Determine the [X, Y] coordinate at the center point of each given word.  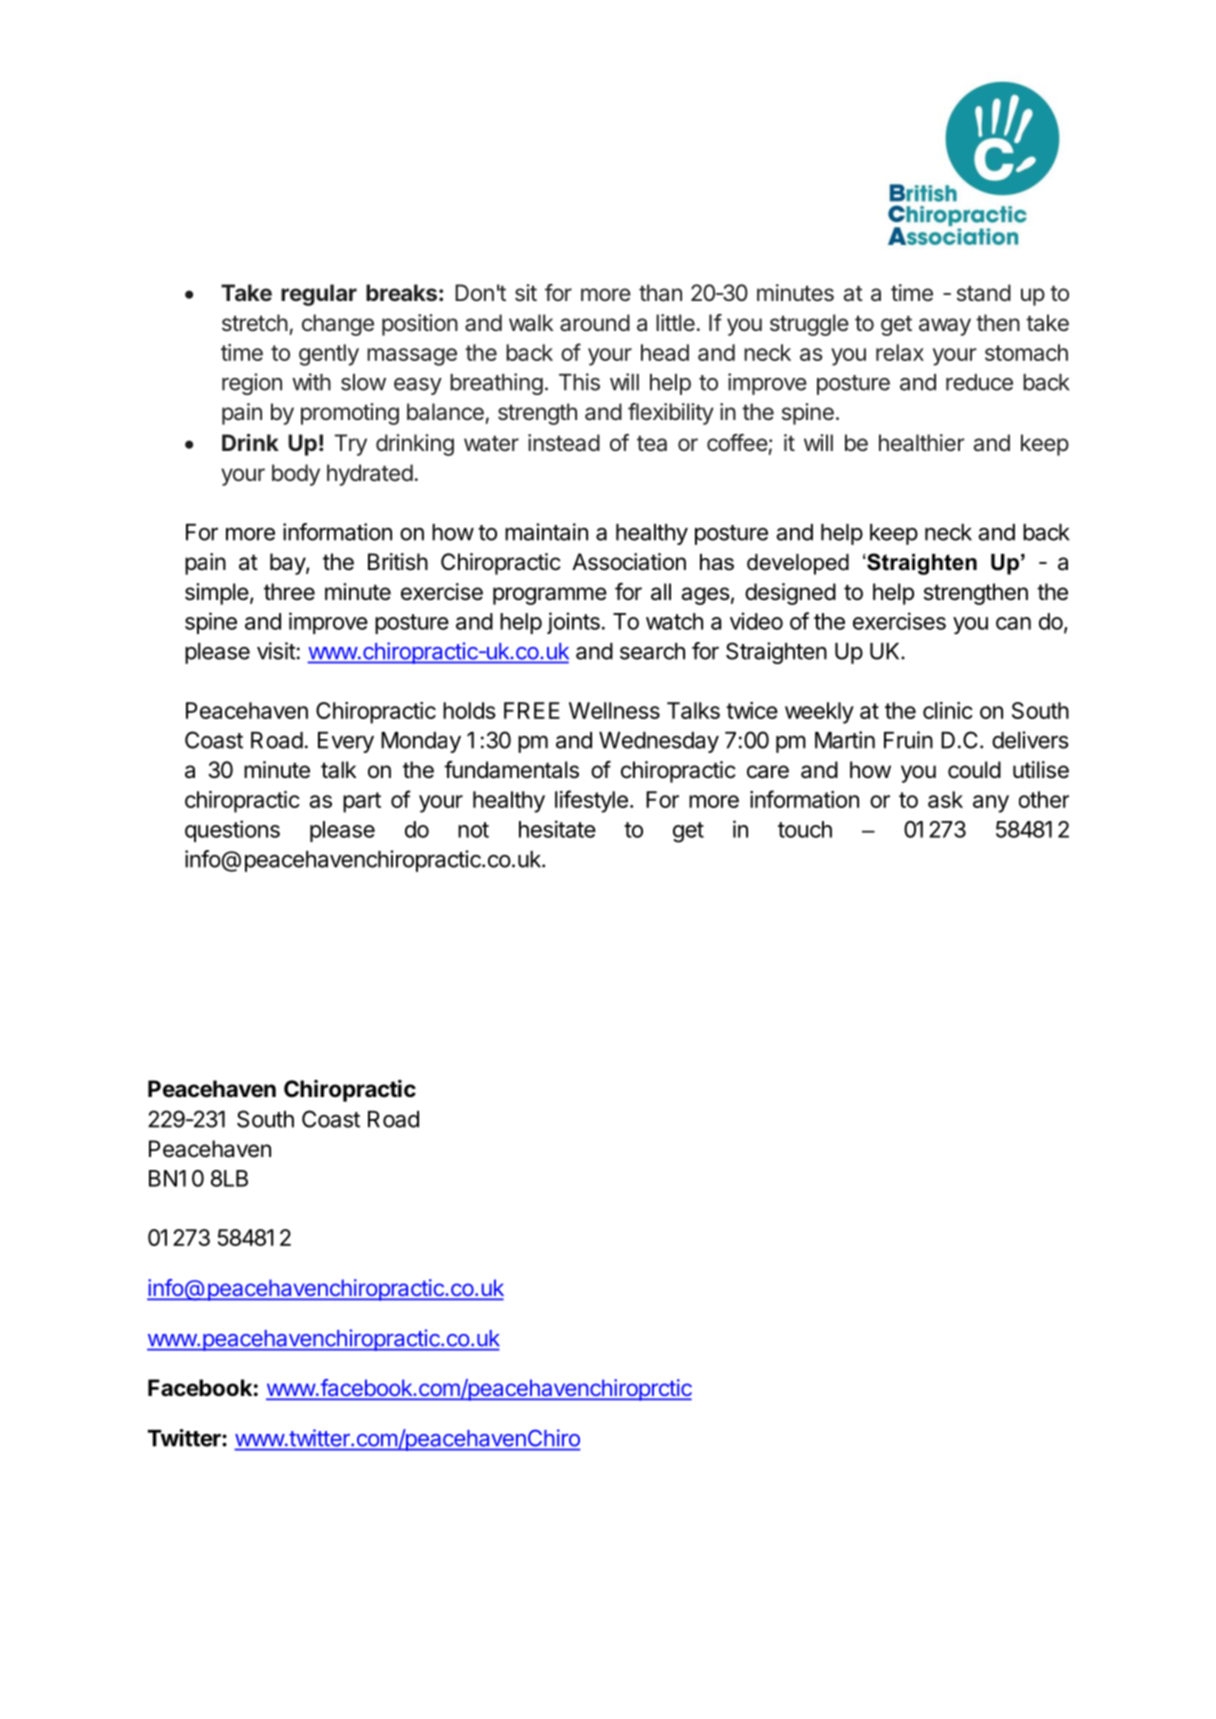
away [945, 327]
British [398, 562]
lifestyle [591, 801]
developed [798, 564]
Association [629, 562]
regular [319, 295]
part [362, 802]
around [595, 323]
